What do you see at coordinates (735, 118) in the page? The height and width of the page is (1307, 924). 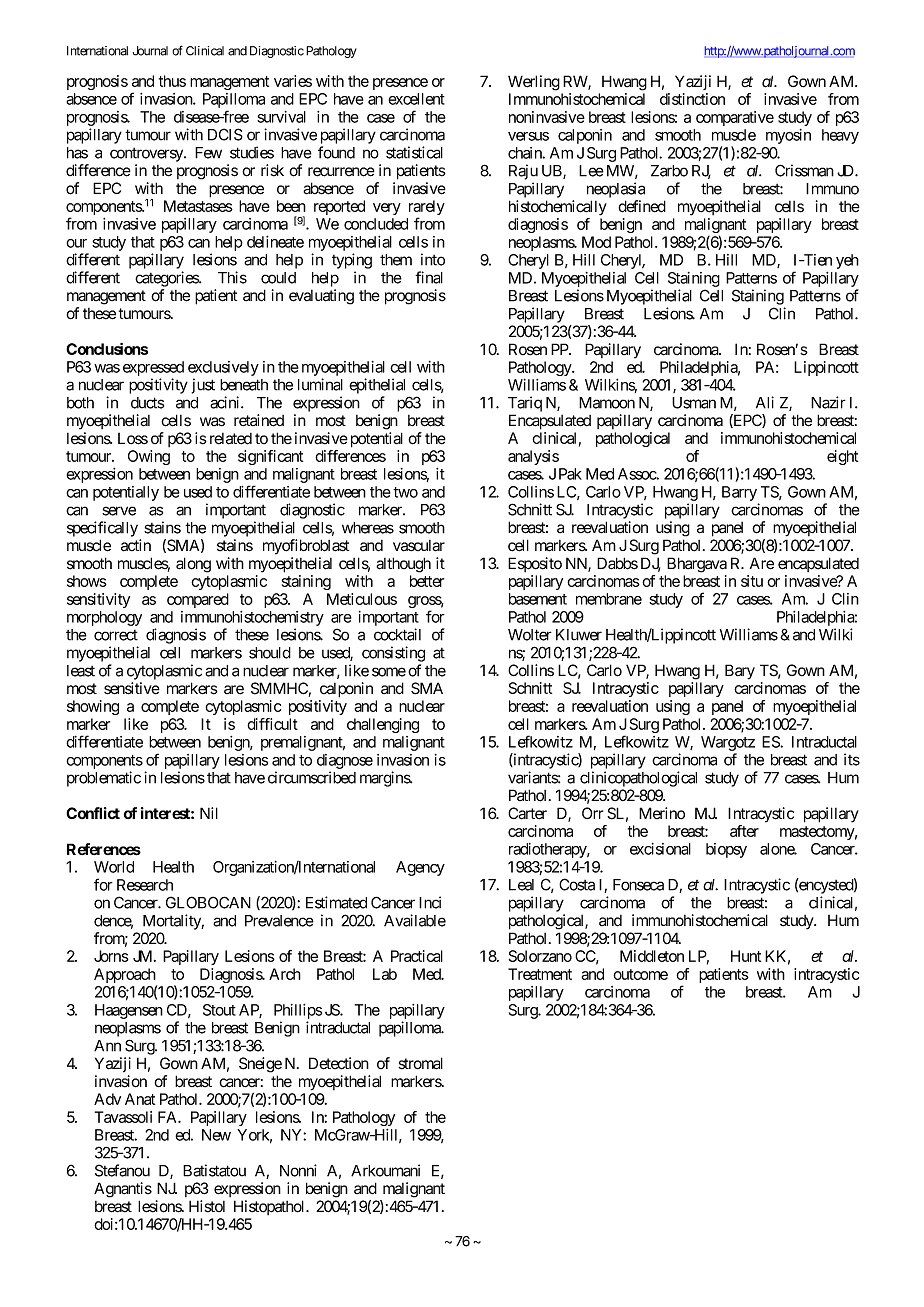 I see `comparative` at bounding box center [735, 118].
